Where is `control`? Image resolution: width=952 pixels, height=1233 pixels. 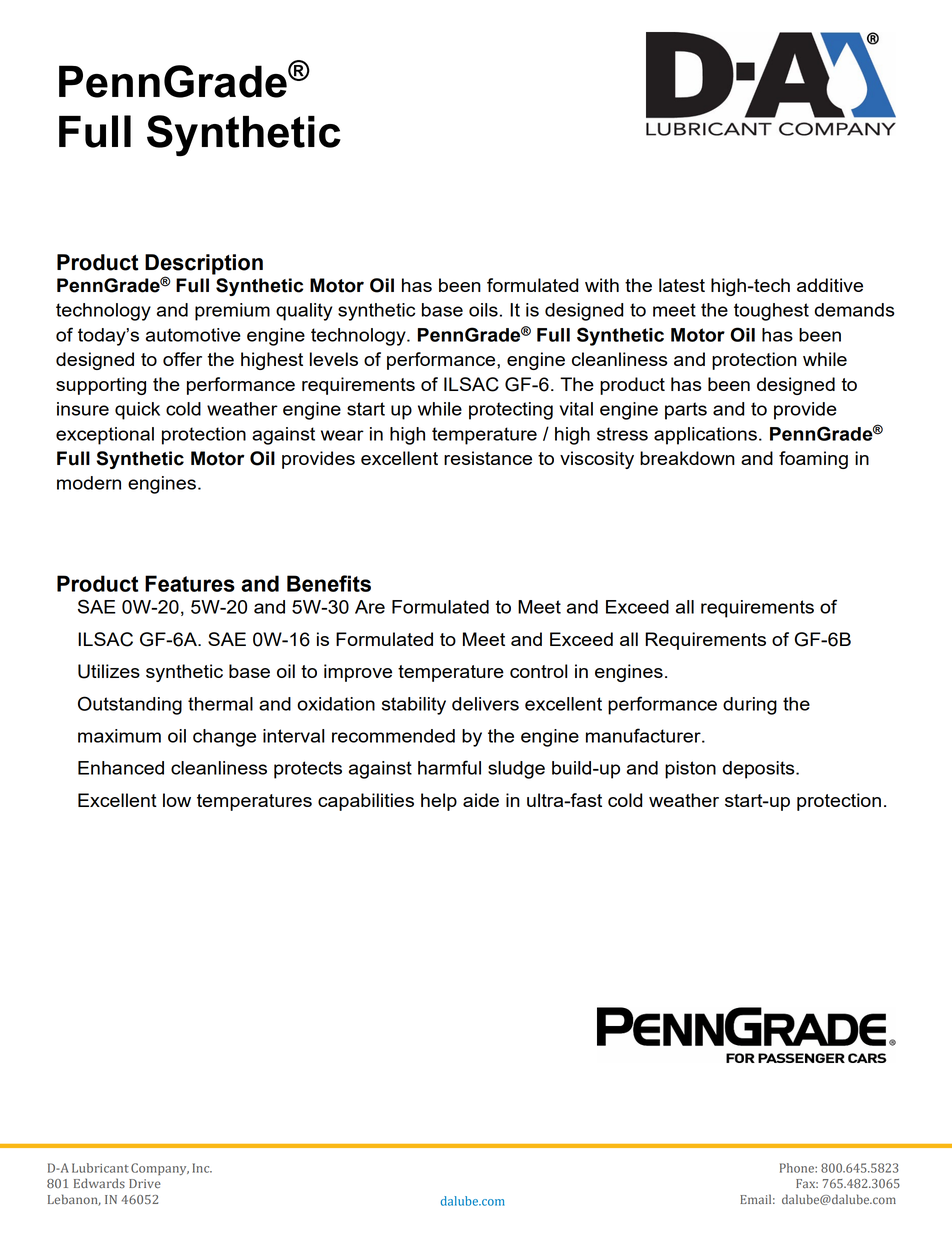 control is located at coordinates (538, 671).
